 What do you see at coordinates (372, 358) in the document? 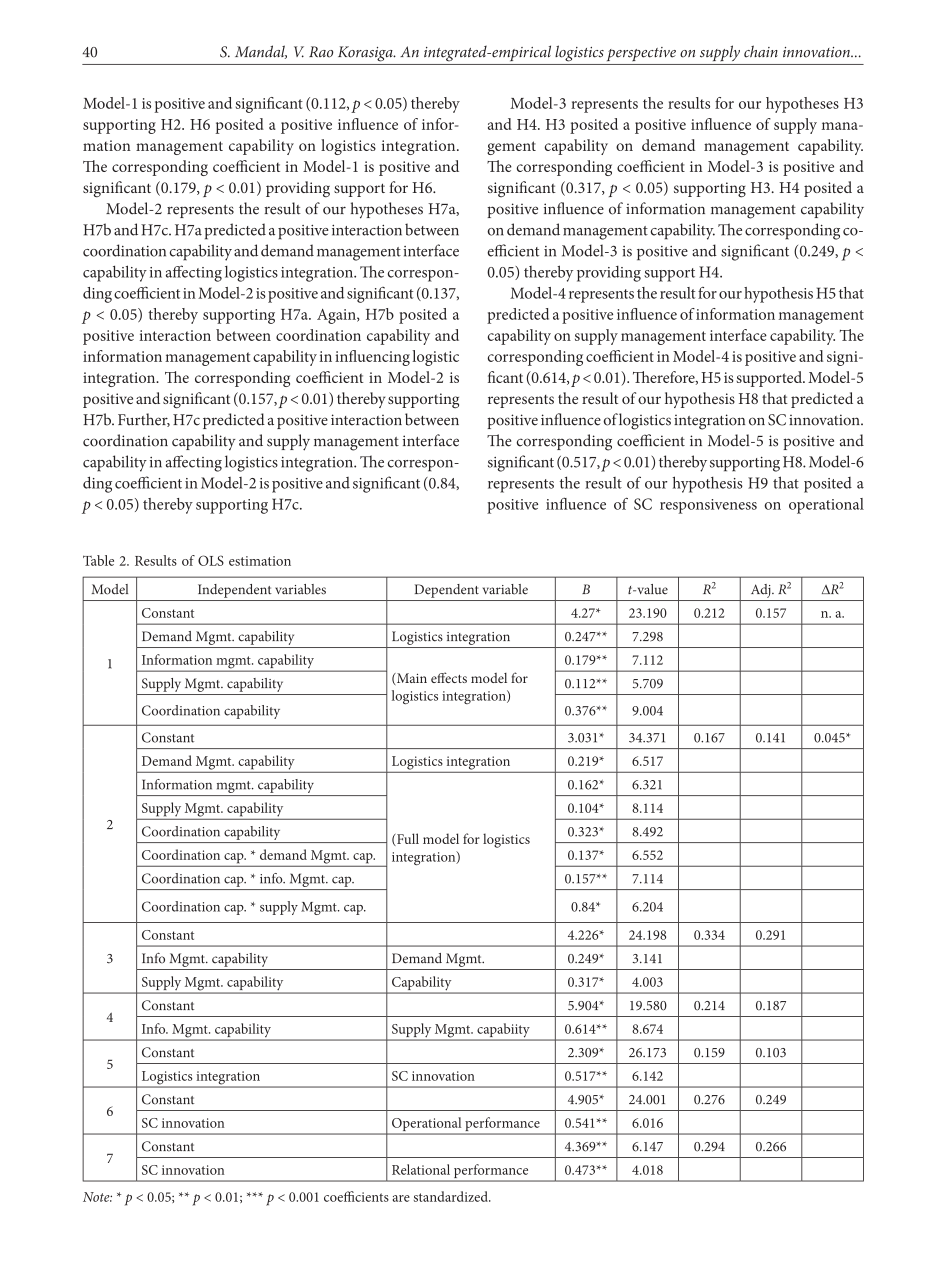
I see `influencing` at bounding box center [372, 358].
